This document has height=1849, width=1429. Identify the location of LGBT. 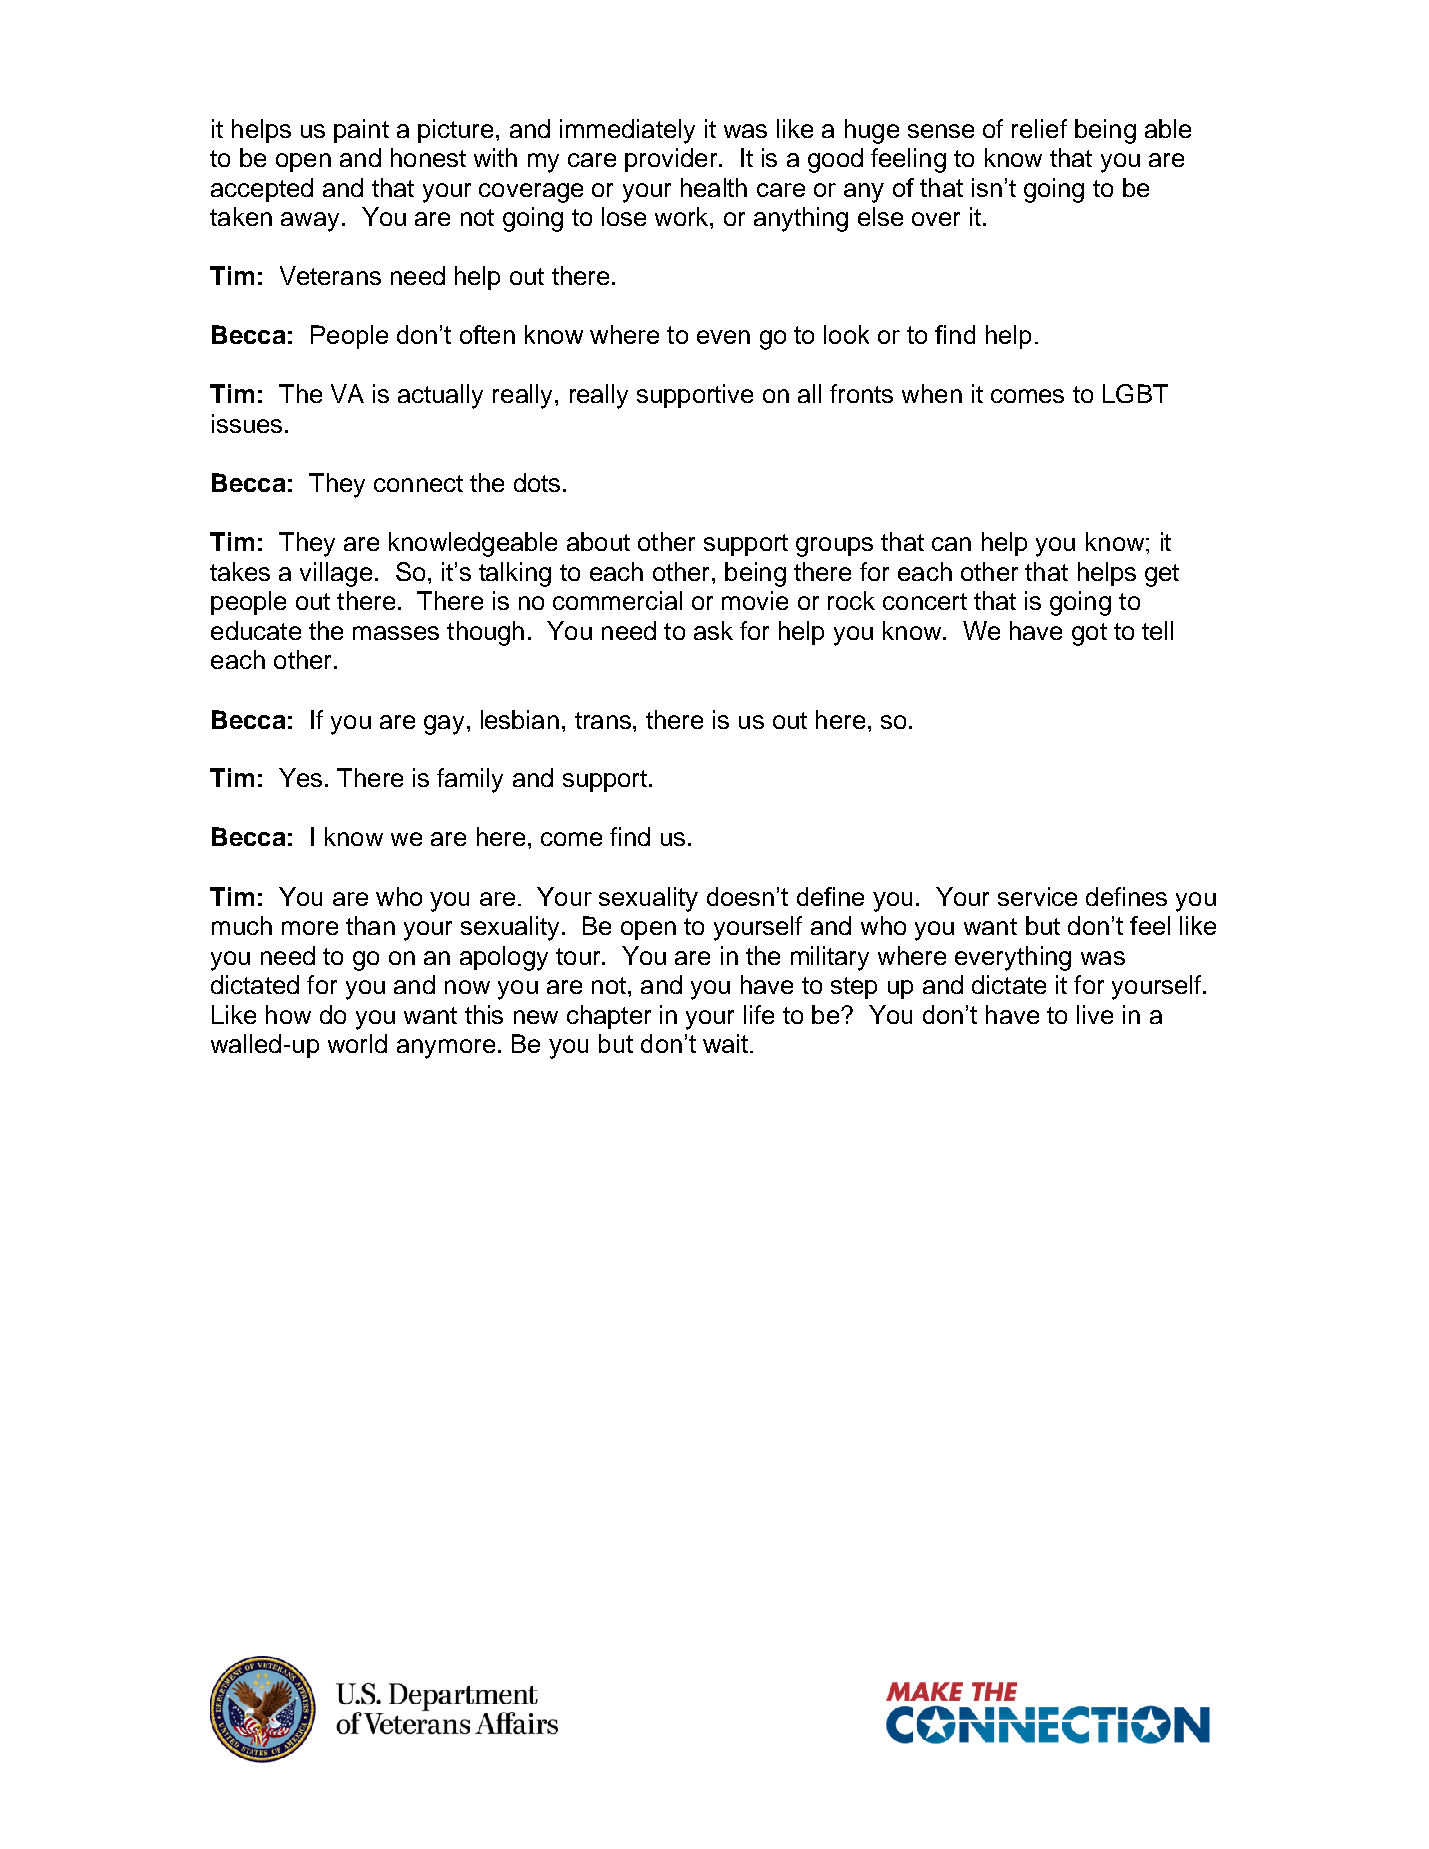
(1135, 393).
